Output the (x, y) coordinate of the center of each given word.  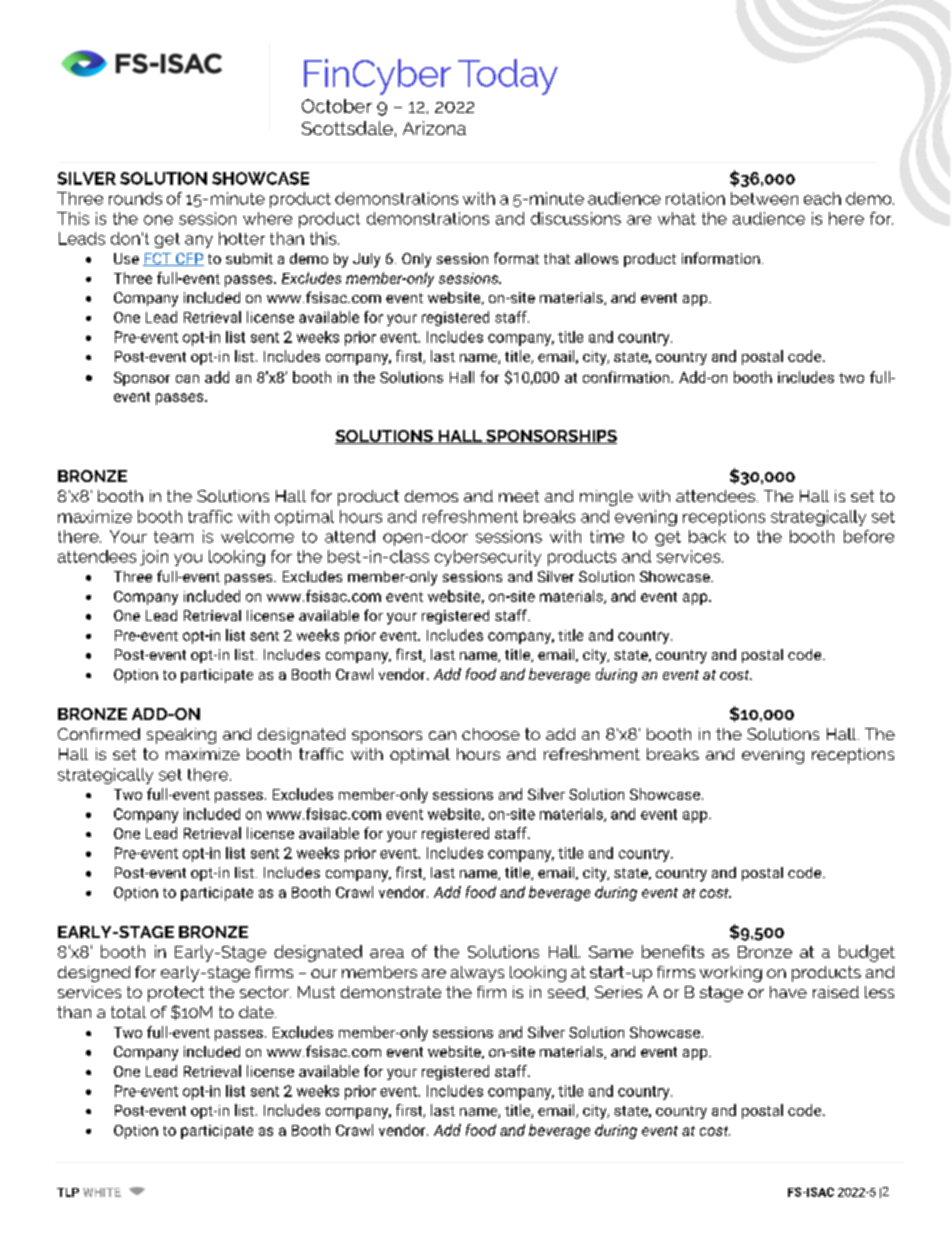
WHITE (102, 1192)
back (707, 536)
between (764, 198)
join (154, 558)
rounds (135, 198)
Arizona (434, 128)
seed (566, 992)
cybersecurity (488, 558)
